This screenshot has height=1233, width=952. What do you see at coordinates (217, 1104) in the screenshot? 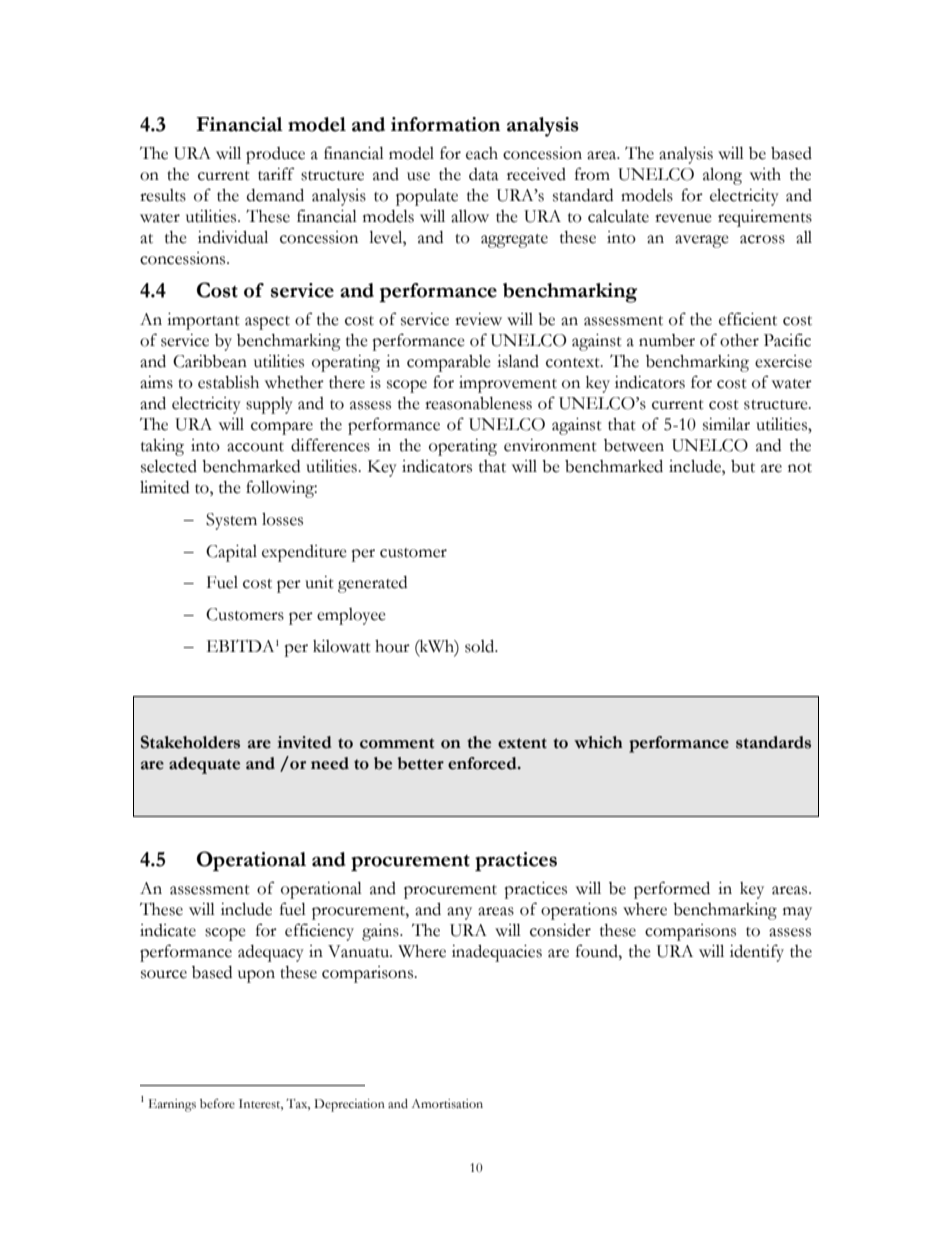
I see `before` at bounding box center [217, 1104].
